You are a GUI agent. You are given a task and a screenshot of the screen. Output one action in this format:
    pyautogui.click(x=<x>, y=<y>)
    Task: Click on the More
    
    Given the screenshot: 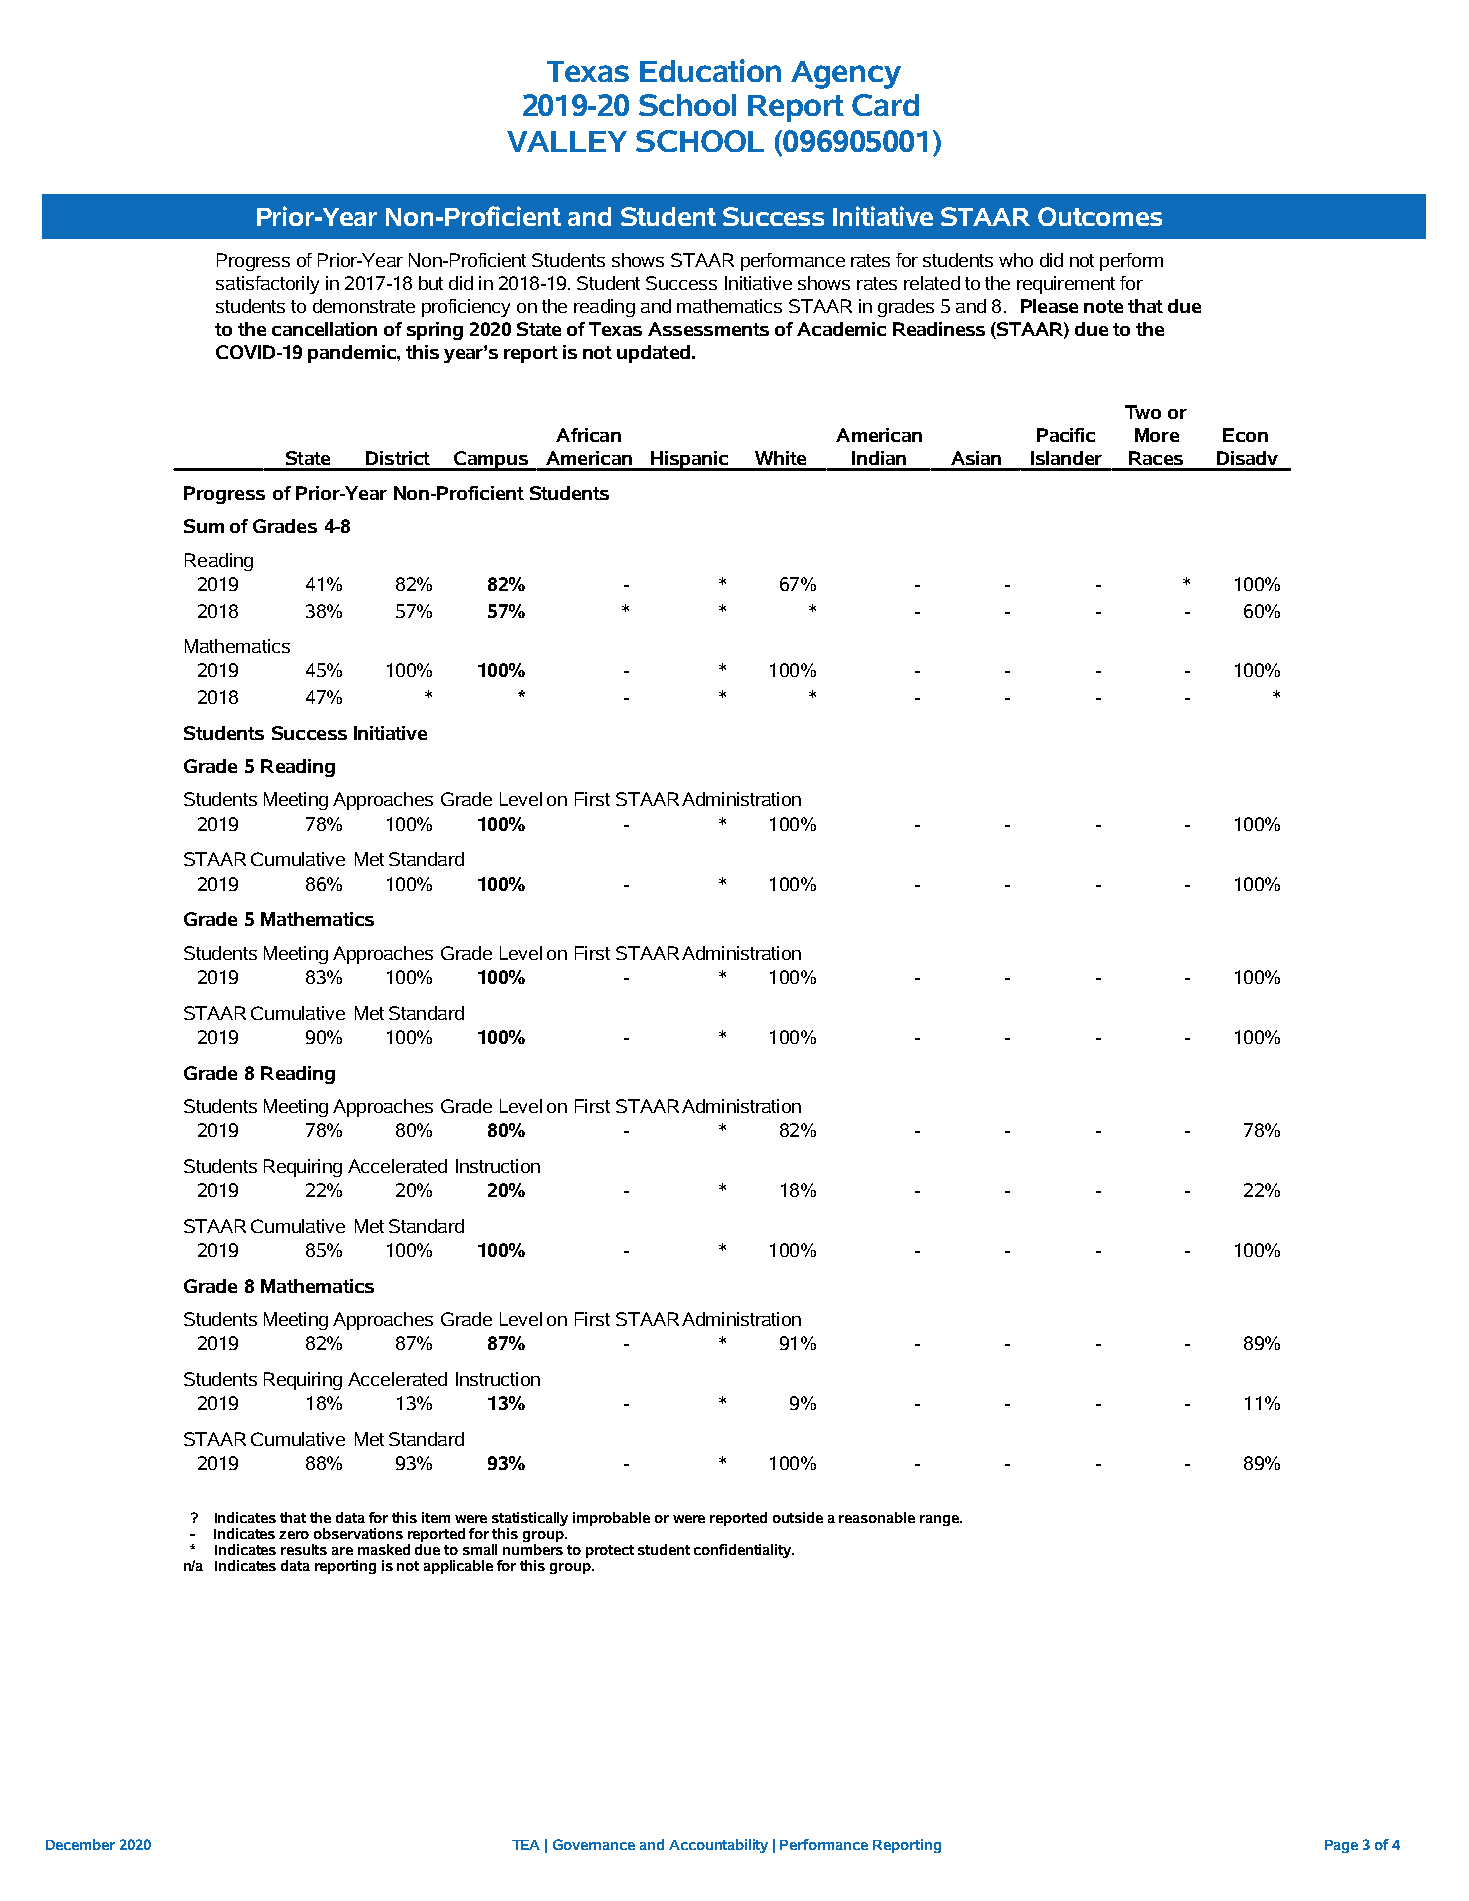 What is the action you would take?
    pyautogui.click(x=1157, y=435)
